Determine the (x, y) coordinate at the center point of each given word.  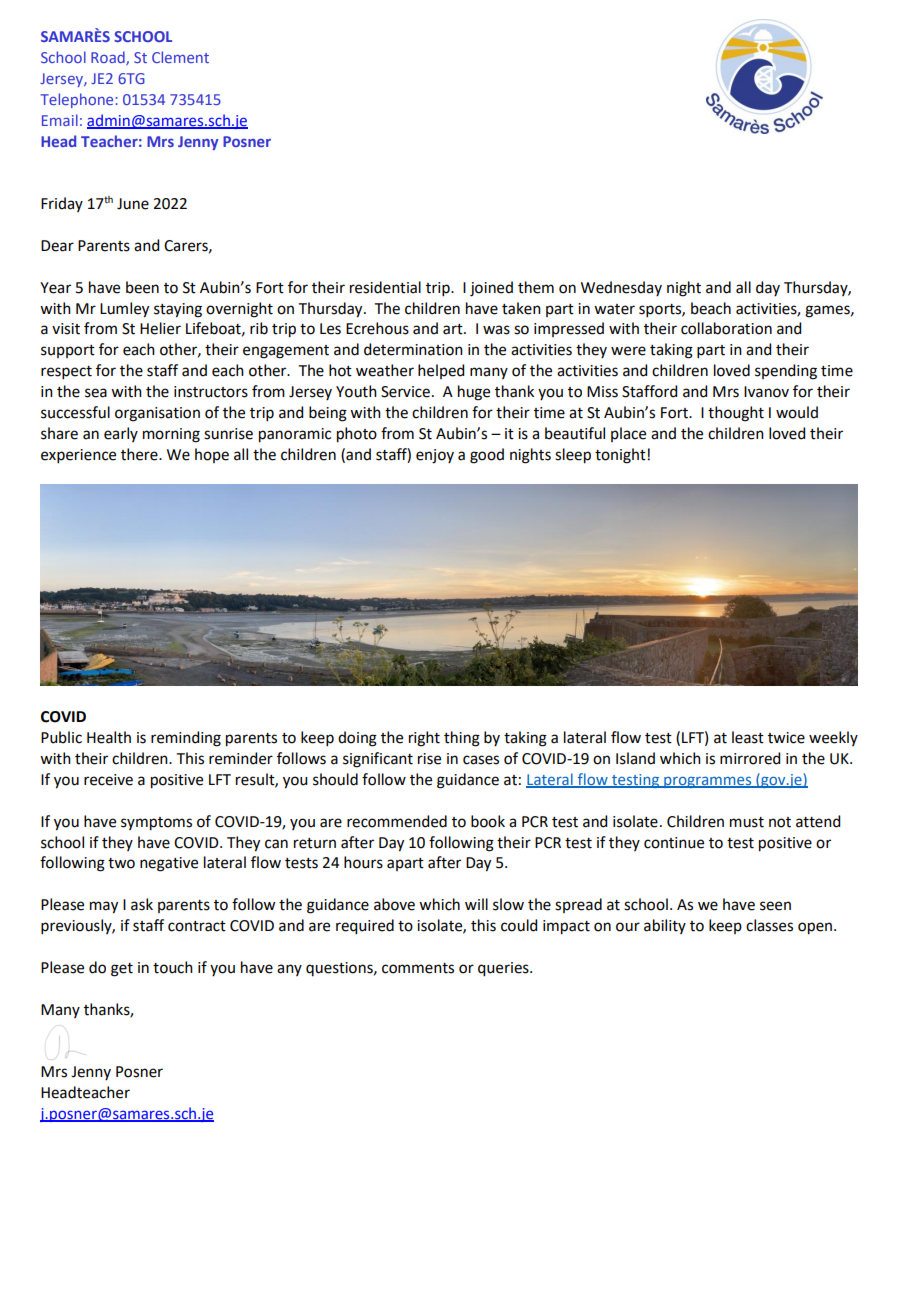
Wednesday (621, 288)
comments (418, 968)
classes (769, 925)
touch (173, 967)
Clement (180, 57)
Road (109, 58)
